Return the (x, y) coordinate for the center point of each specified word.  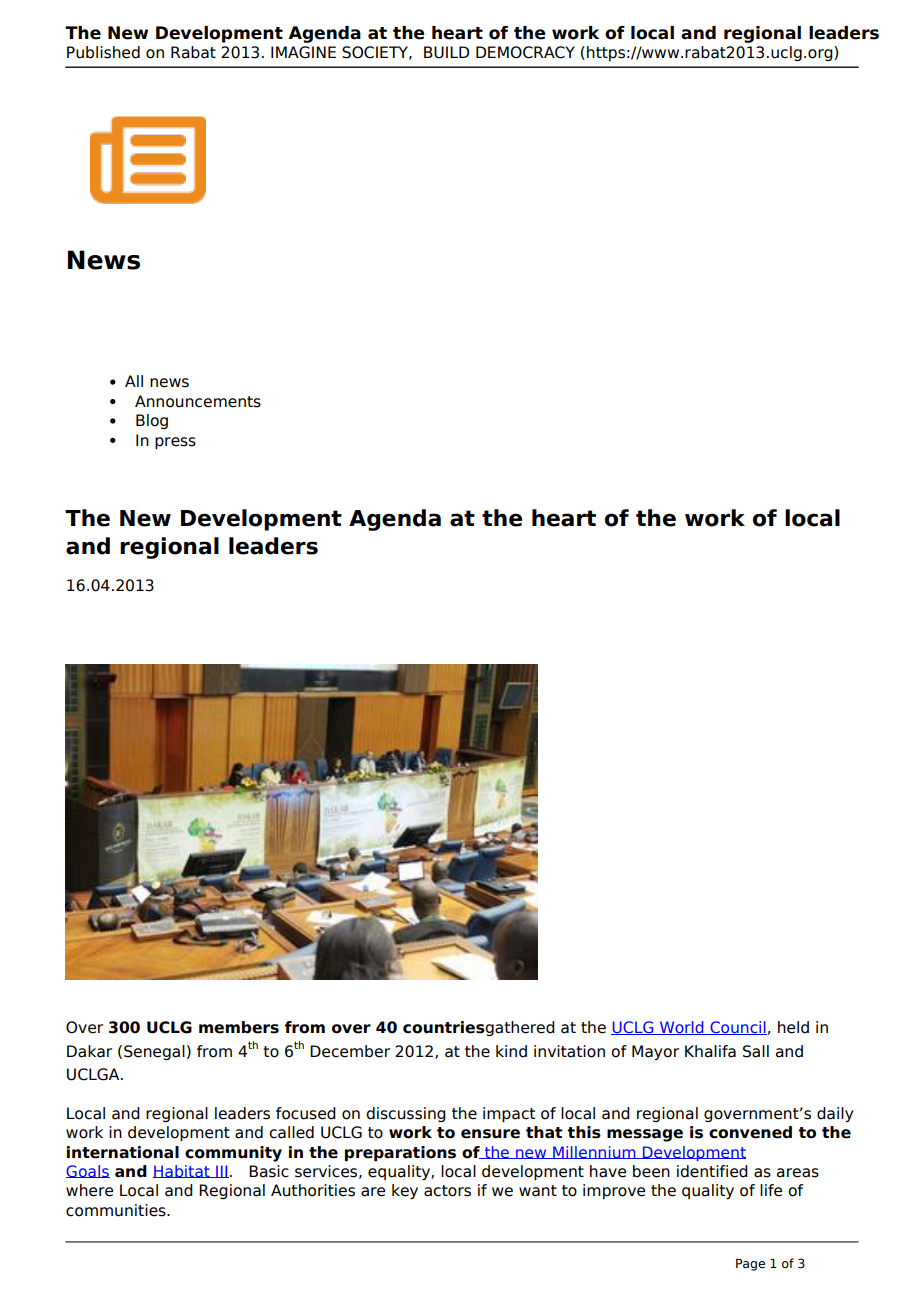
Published (103, 52)
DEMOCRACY (525, 52)
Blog (152, 421)
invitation (569, 1051)
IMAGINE (303, 52)
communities (117, 1210)
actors (447, 1191)
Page (750, 1265)
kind (511, 1051)
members (239, 1027)
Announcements (198, 401)
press (175, 443)
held (793, 1027)
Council (737, 1028)
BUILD (446, 52)
